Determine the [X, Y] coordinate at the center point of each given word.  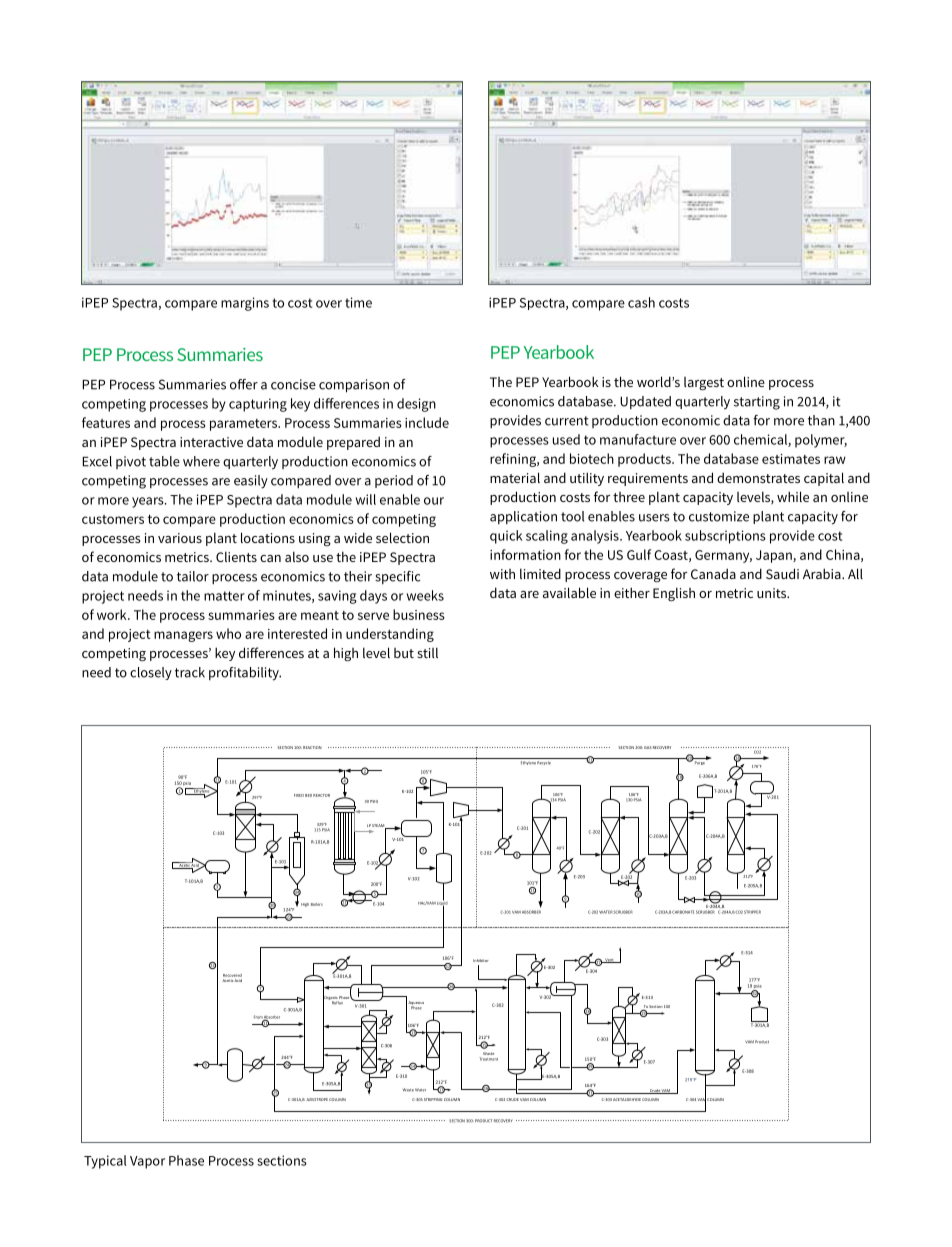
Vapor [147, 1162]
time [358, 302]
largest [704, 384]
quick [506, 537]
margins [245, 304]
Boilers [317, 904]
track [190, 672]
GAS [648, 747]
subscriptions [725, 537]
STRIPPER [752, 912]
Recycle [544, 763]
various [180, 538]
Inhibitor [481, 960]
